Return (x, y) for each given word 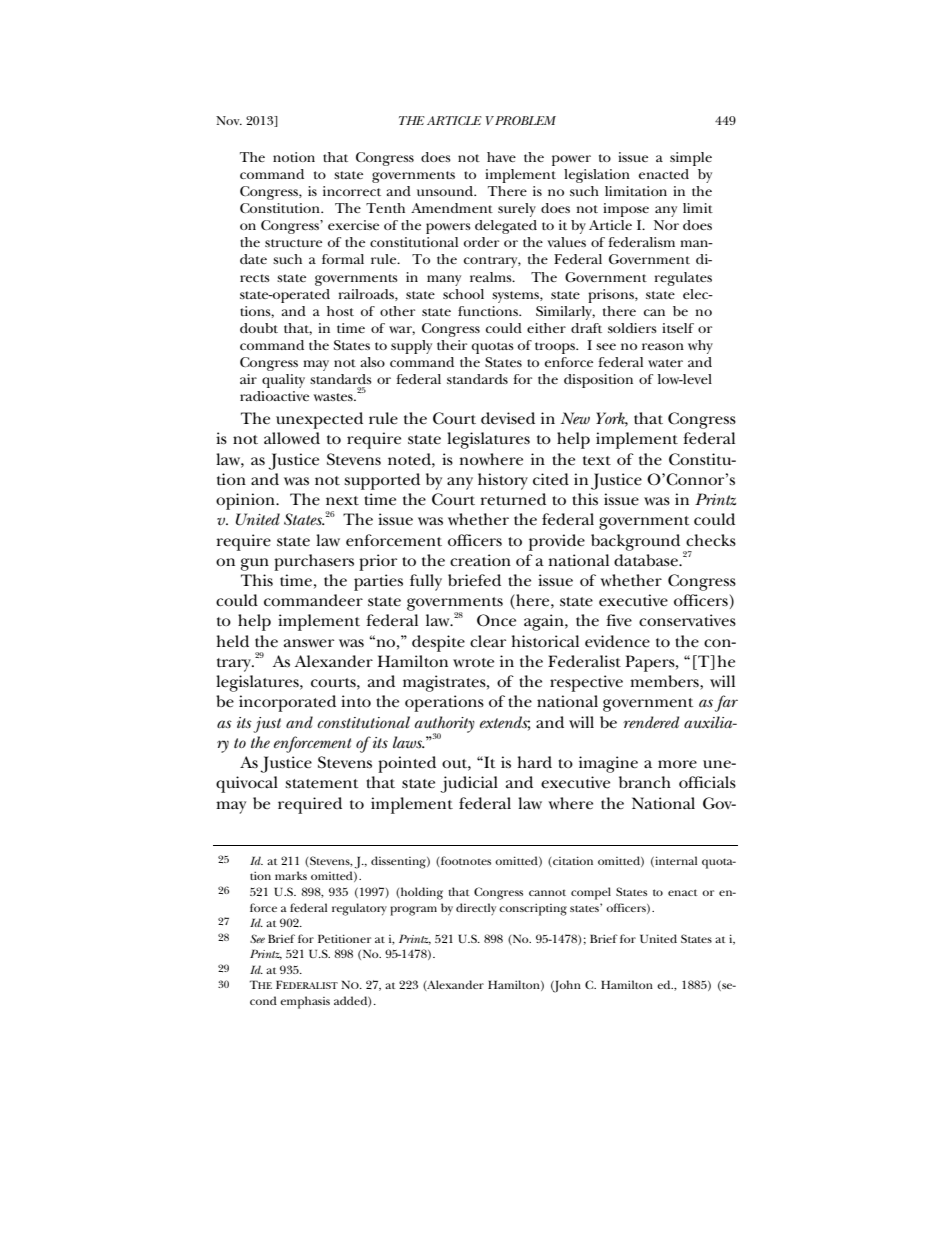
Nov (229, 120)
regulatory (359, 909)
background (635, 542)
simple (691, 159)
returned (513, 499)
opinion (246, 501)
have (501, 157)
